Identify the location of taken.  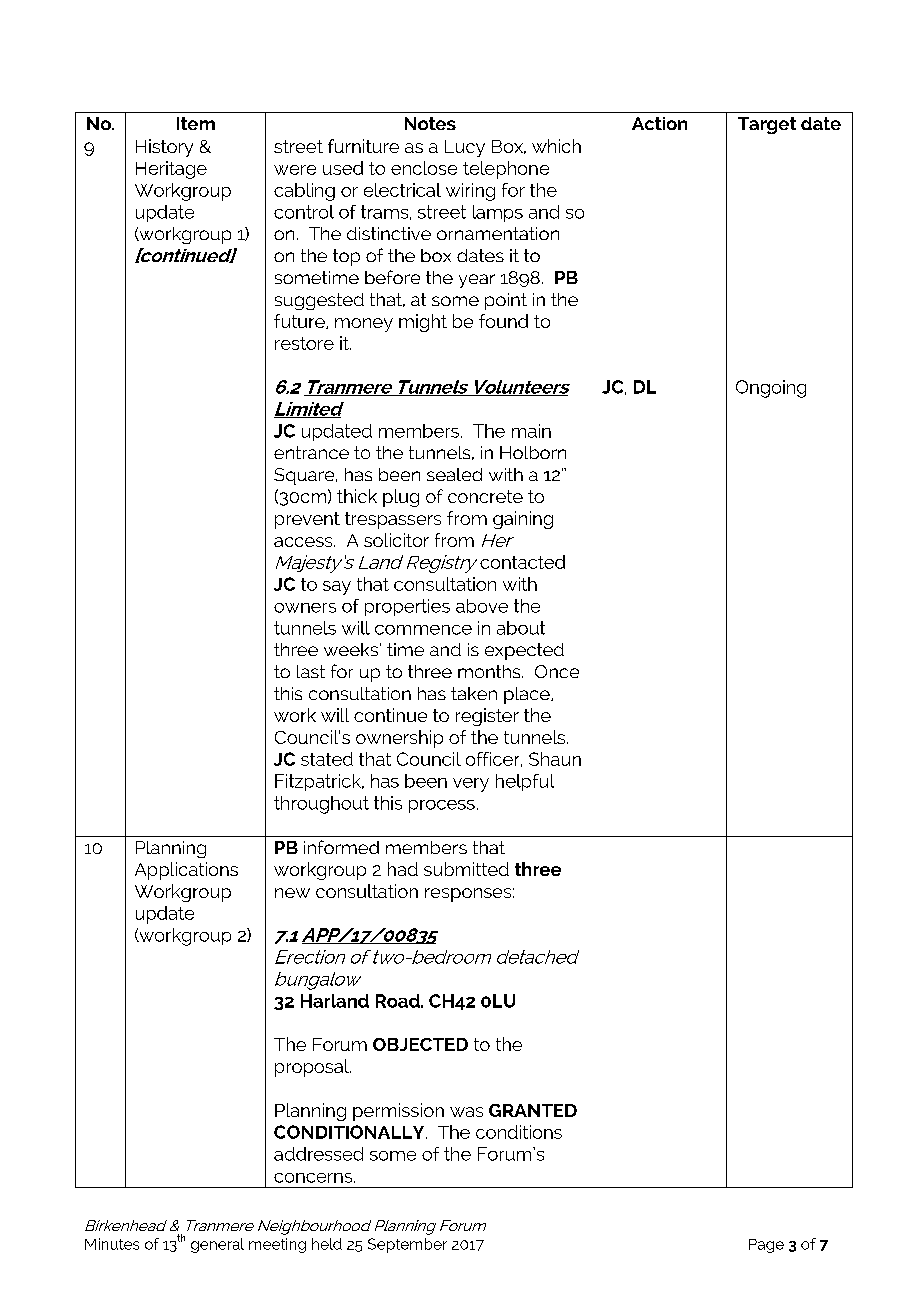
(474, 693).
